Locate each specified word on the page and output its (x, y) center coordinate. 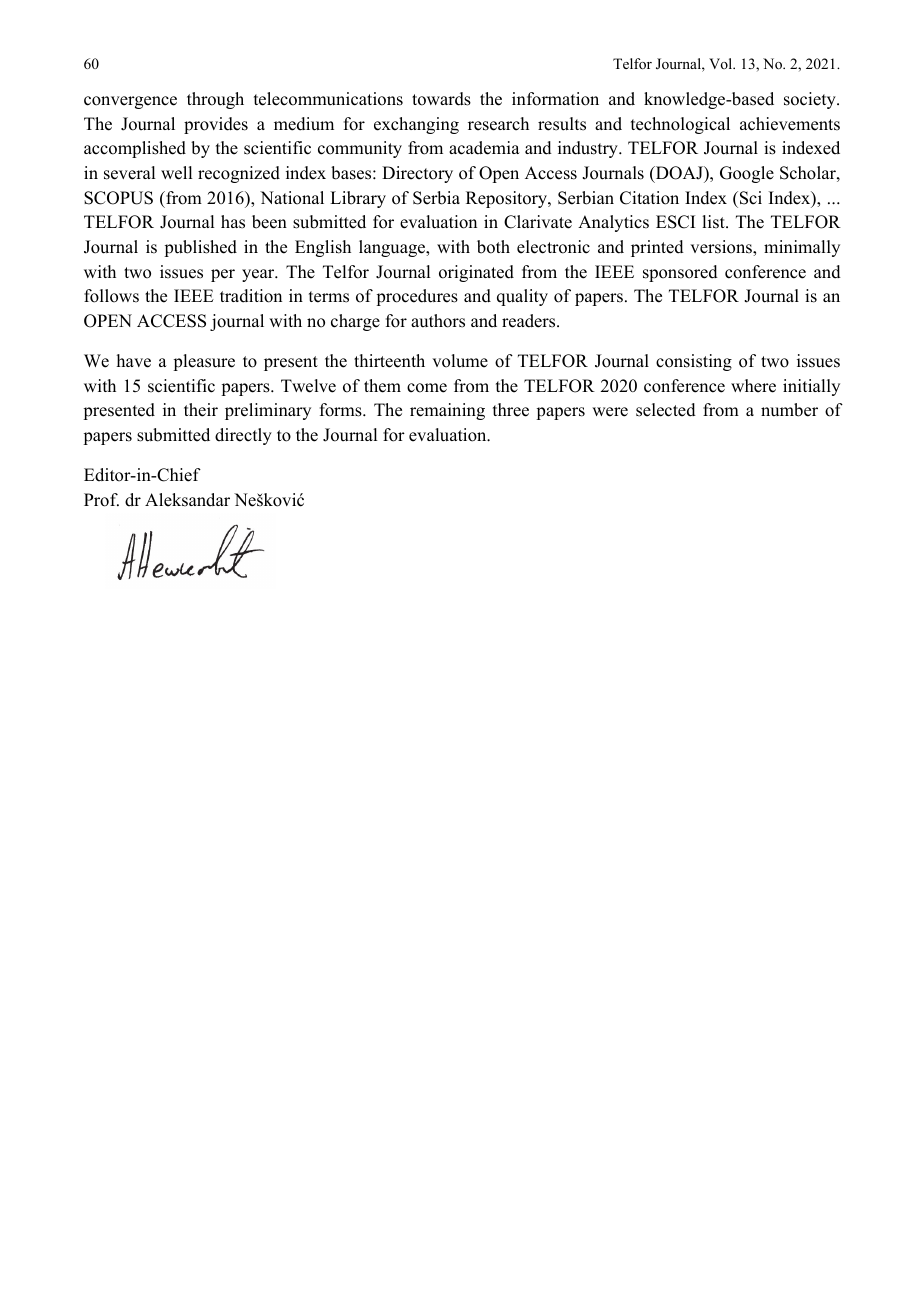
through (215, 100)
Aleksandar (187, 500)
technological (680, 125)
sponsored (680, 273)
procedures (417, 297)
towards (441, 99)
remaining (447, 411)
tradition (251, 296)
